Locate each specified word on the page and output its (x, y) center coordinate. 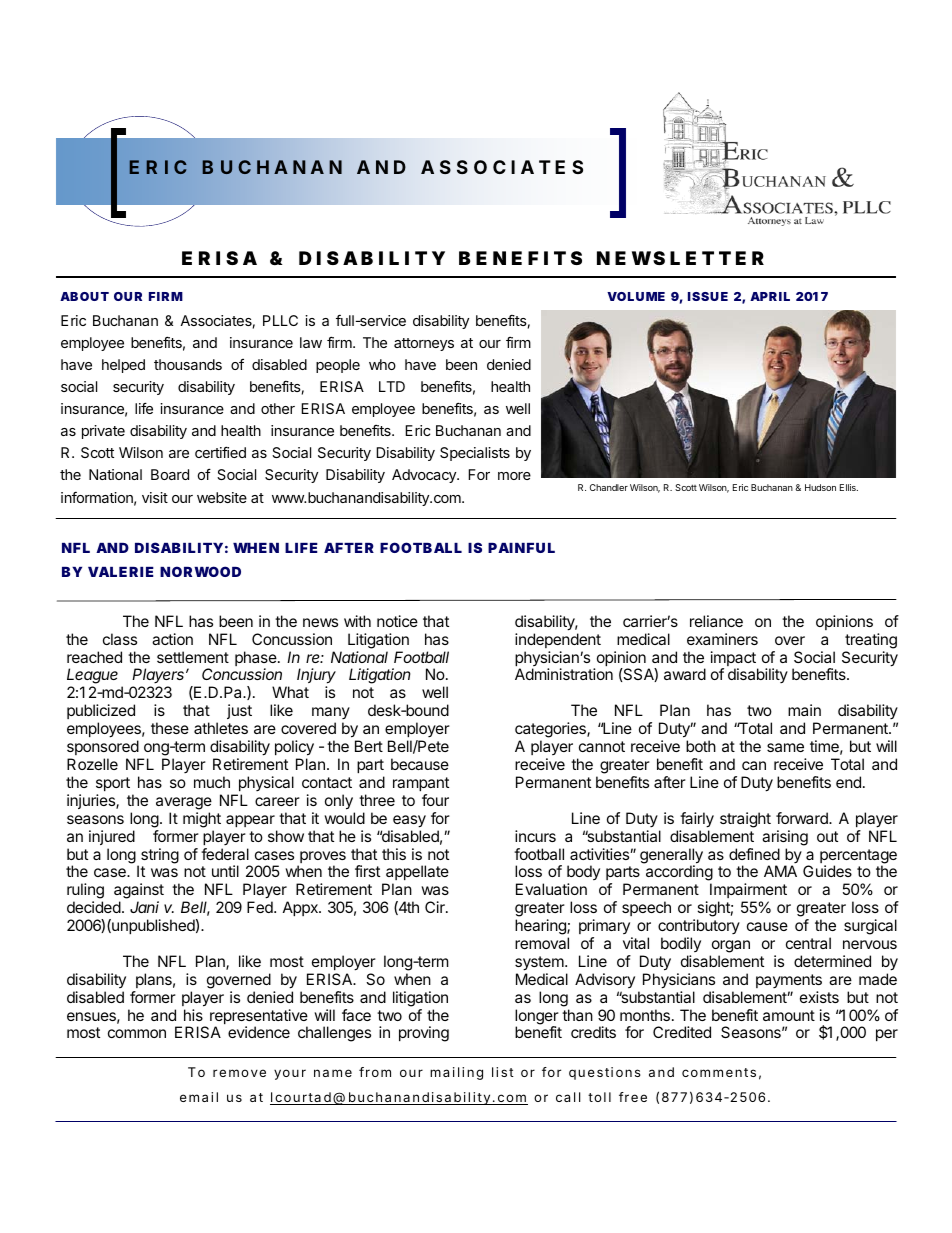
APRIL (770, 296)
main (804, 710)
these (170, 728)
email (199, 1097)
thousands (188, 364)
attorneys (424, 344)
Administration (564, 674)
